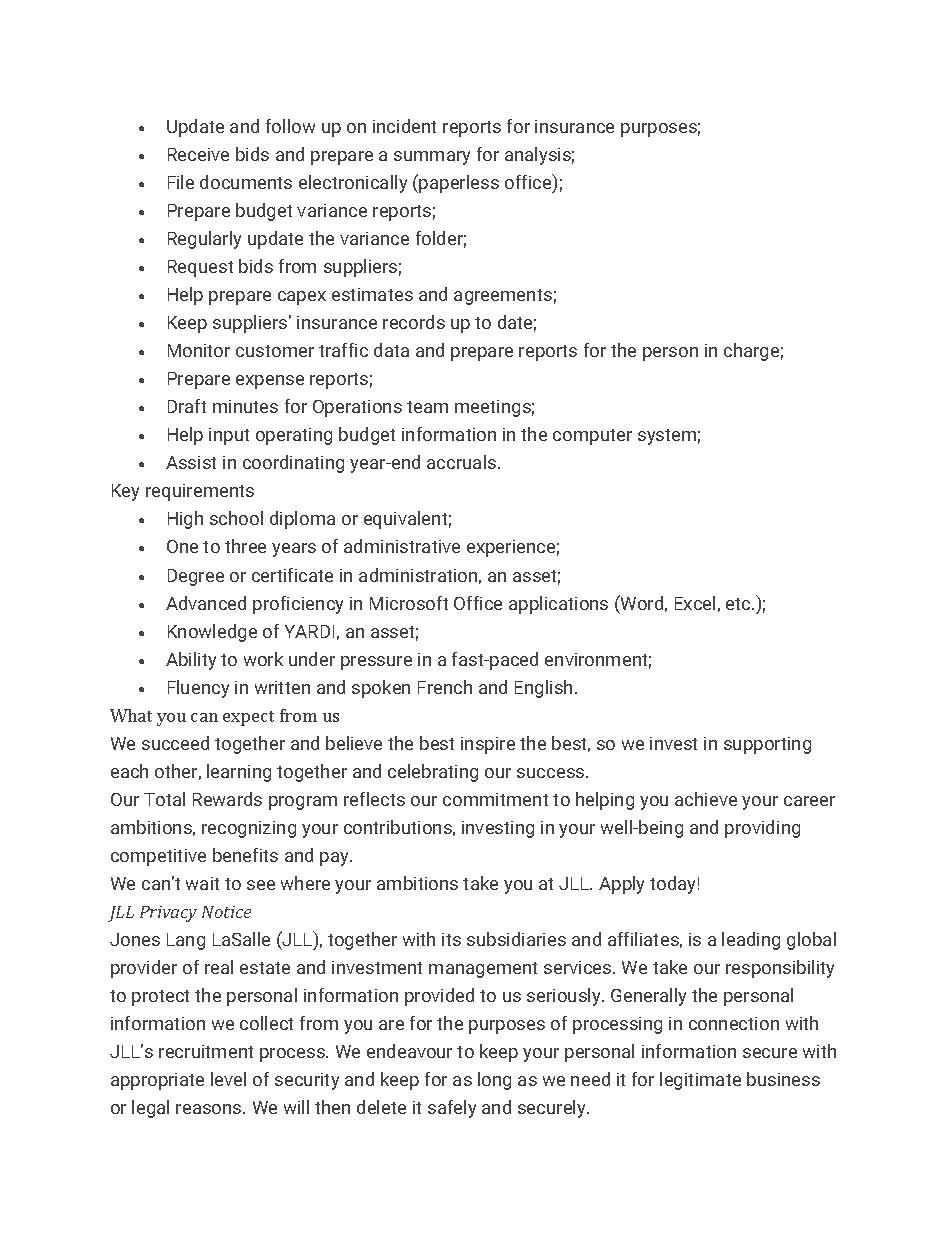 Image resolution: width=952 pixels, height=1233 pixels. Describe the element at coordinates (228, 1079) in the screenshot. I see `level` at that location.
